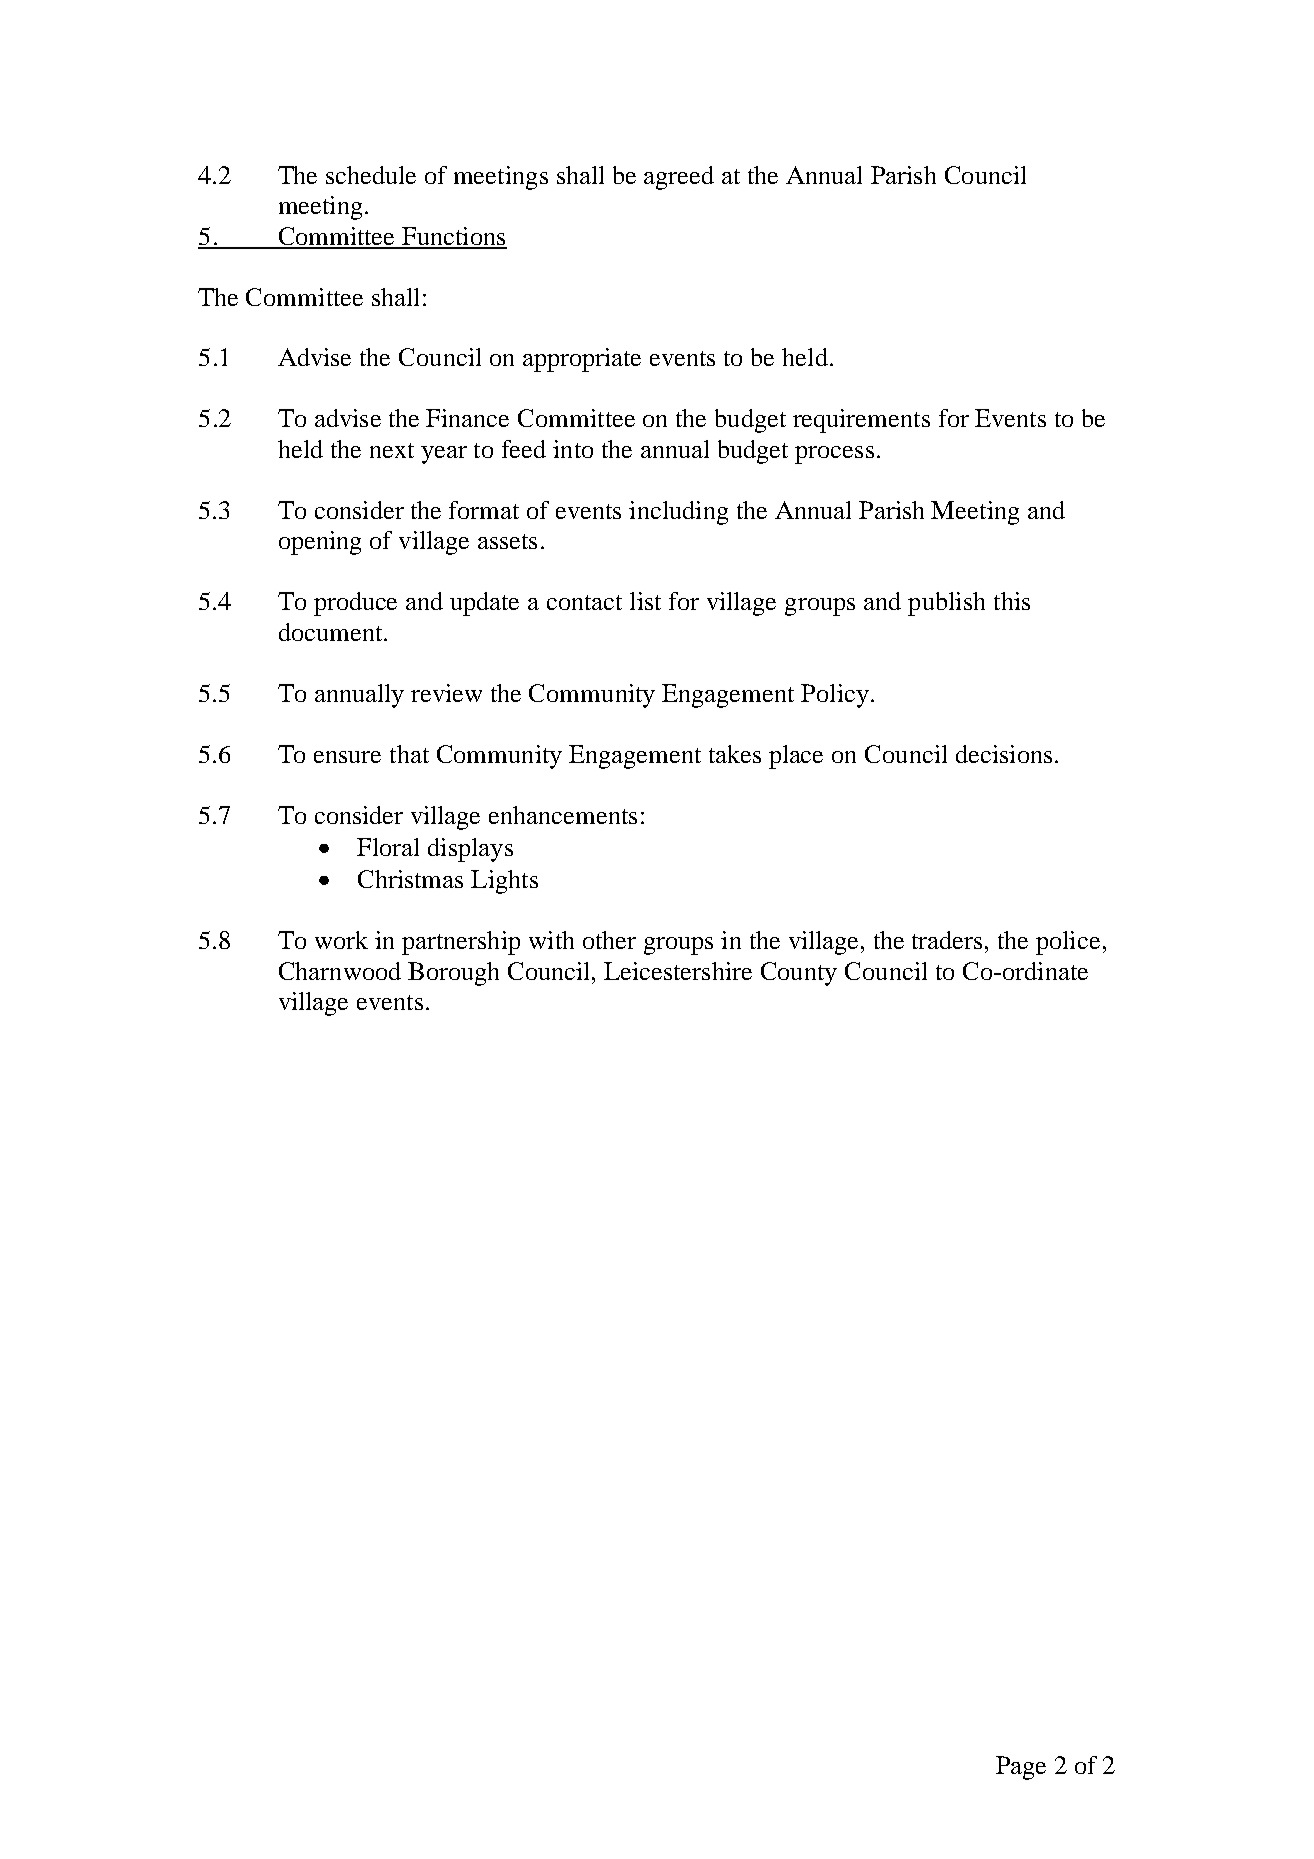  Describe the element at coordinates (735, 754) in the screenshot. I see `takes` at that location.
